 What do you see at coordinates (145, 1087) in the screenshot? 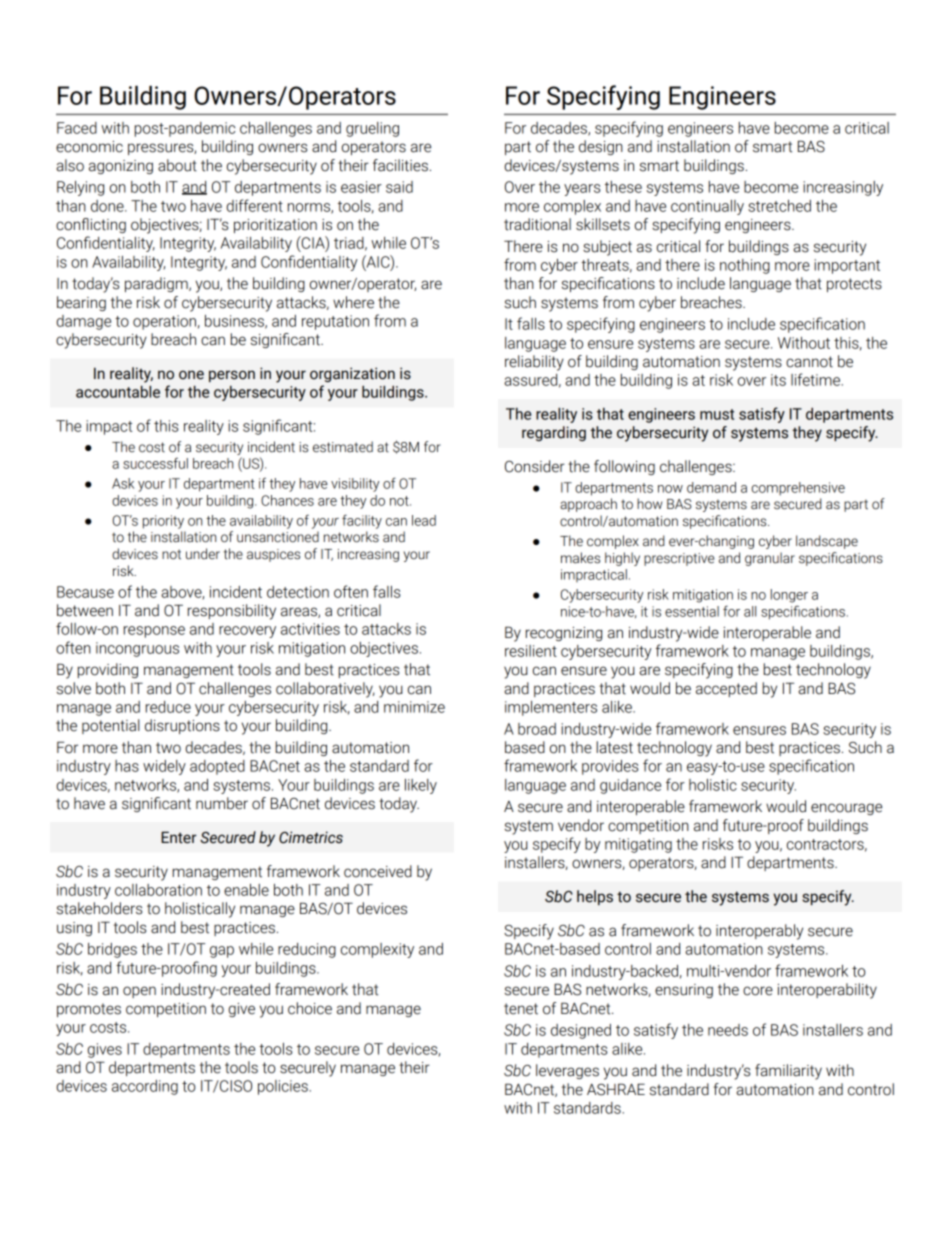
I see `according` at bounding box center [145, 1087].
